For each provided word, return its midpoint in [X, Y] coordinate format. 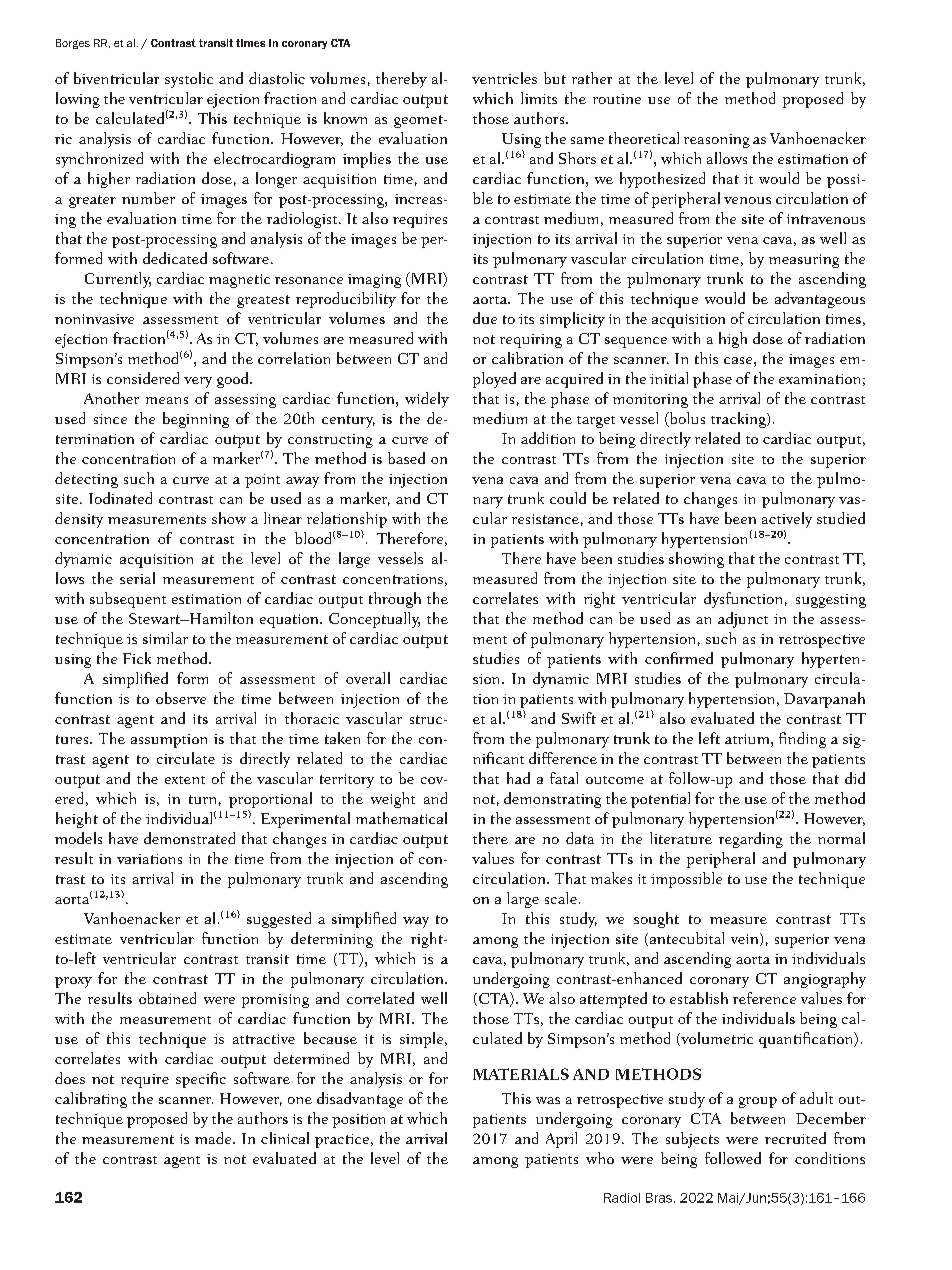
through [395, 600]
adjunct [743, 620]
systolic [189, 80]
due [485, 318]
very [198, 382]
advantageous [820, 300]
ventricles [504, 78]
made [214, 1138]
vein [746, 939]
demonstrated [189, 838]
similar [165, 638]
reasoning [717, 141]
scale [561, 898]
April [561, 1140]
